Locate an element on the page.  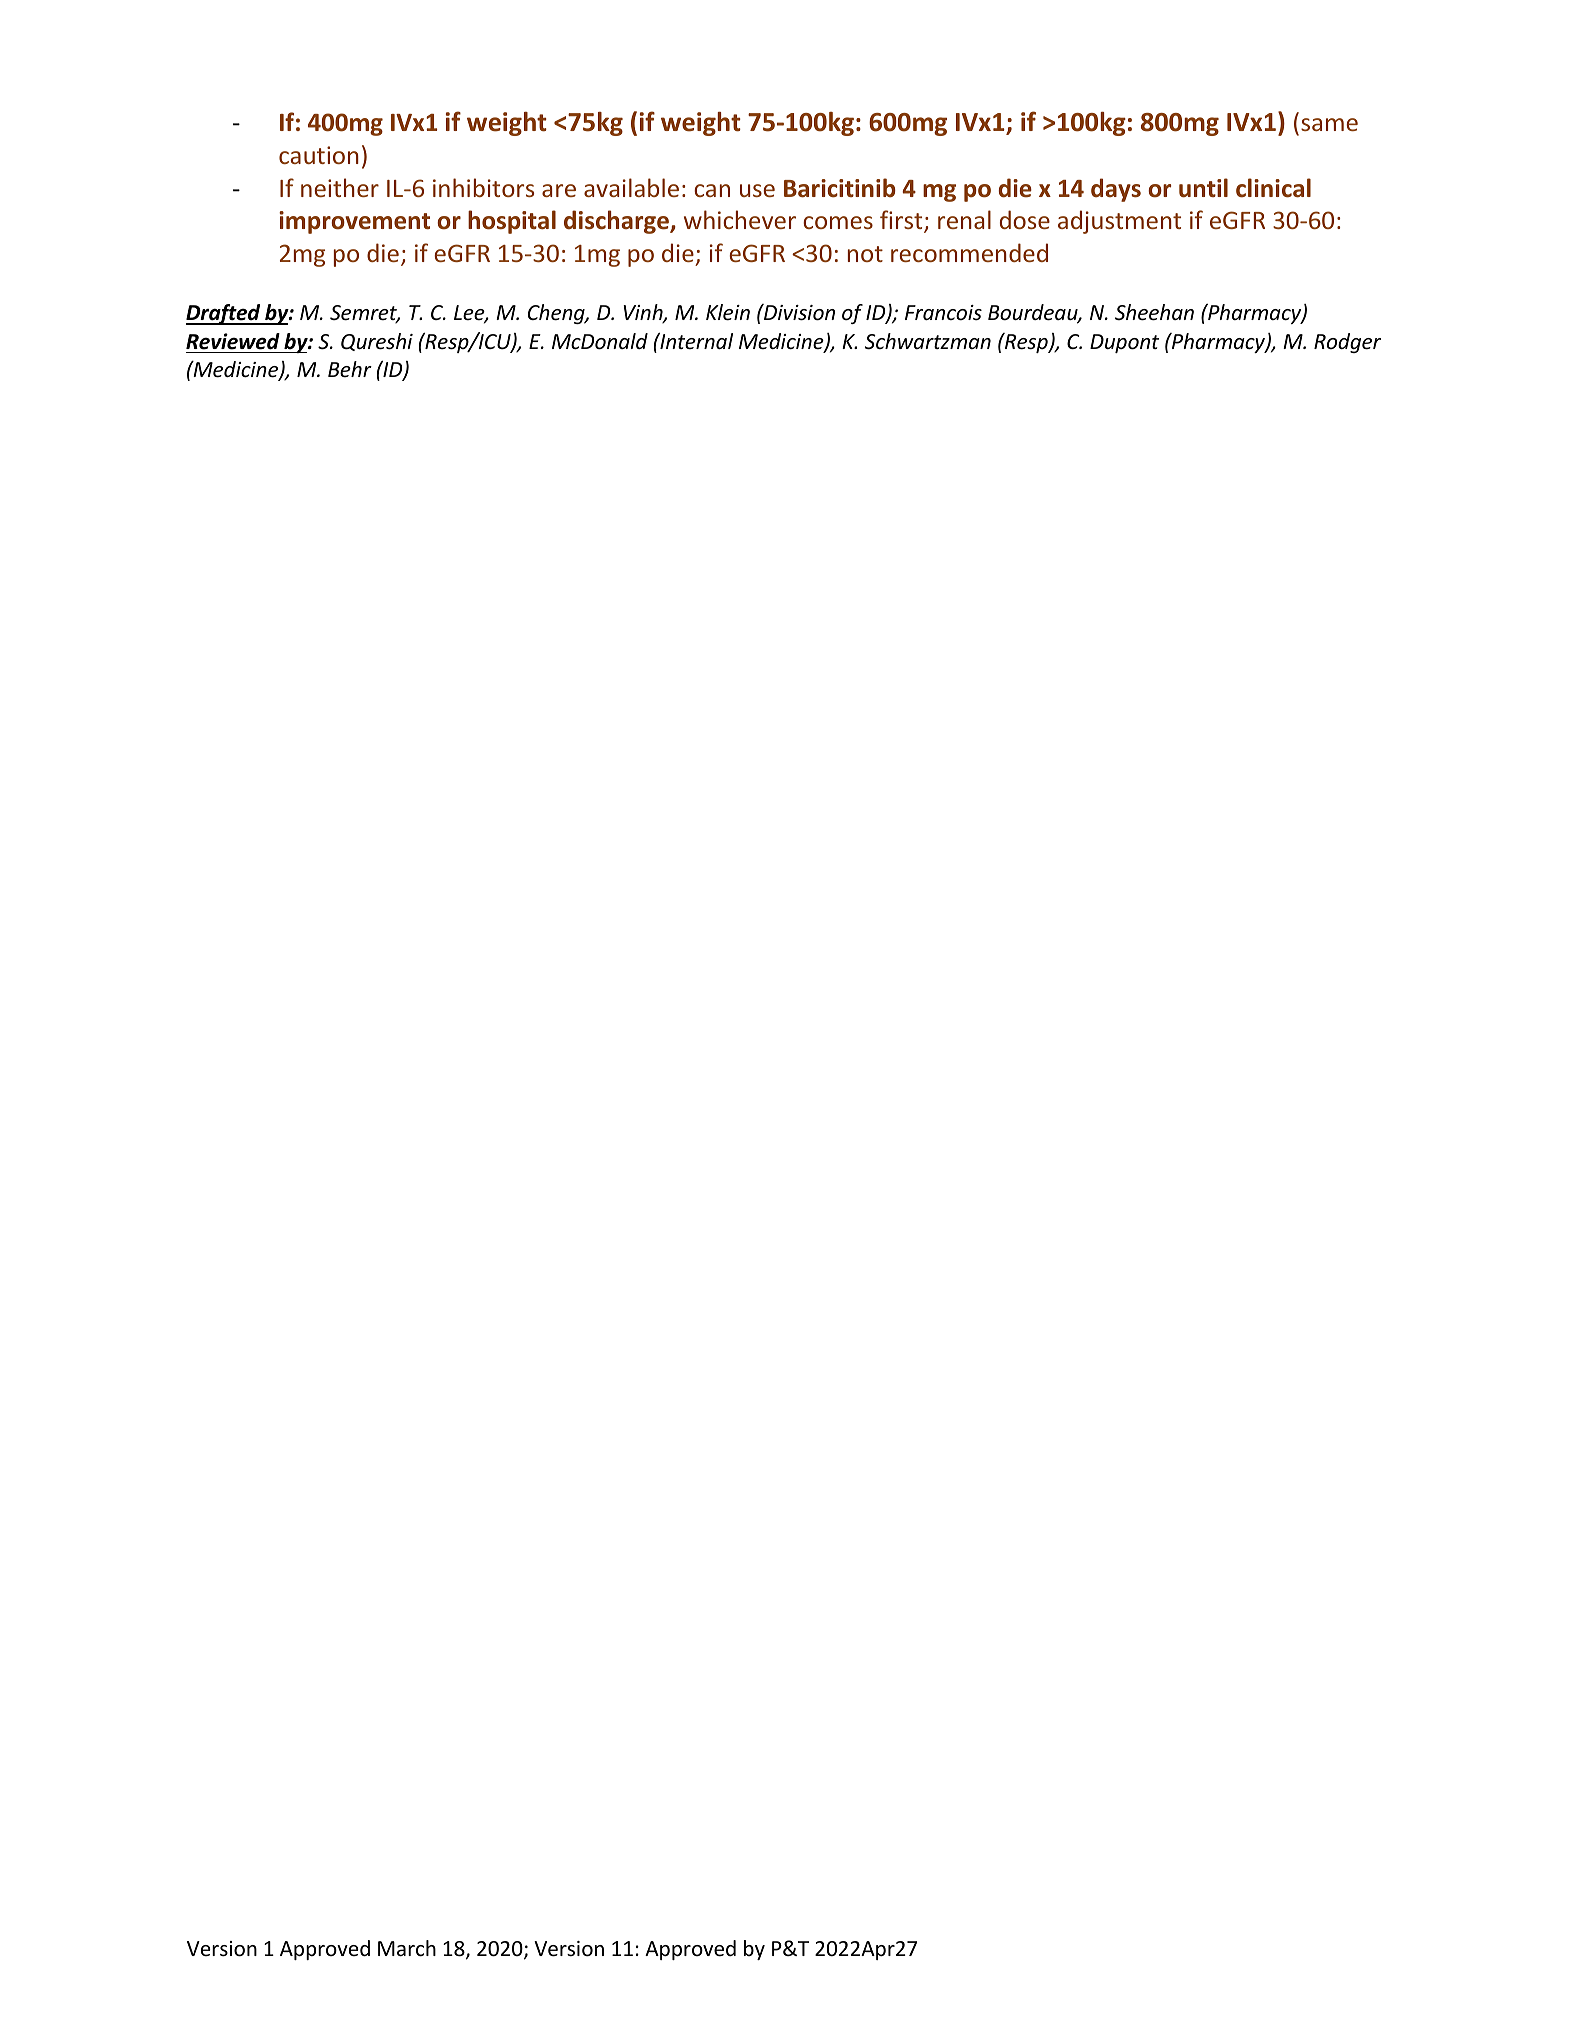
use is located at coordinates (757, 190).
